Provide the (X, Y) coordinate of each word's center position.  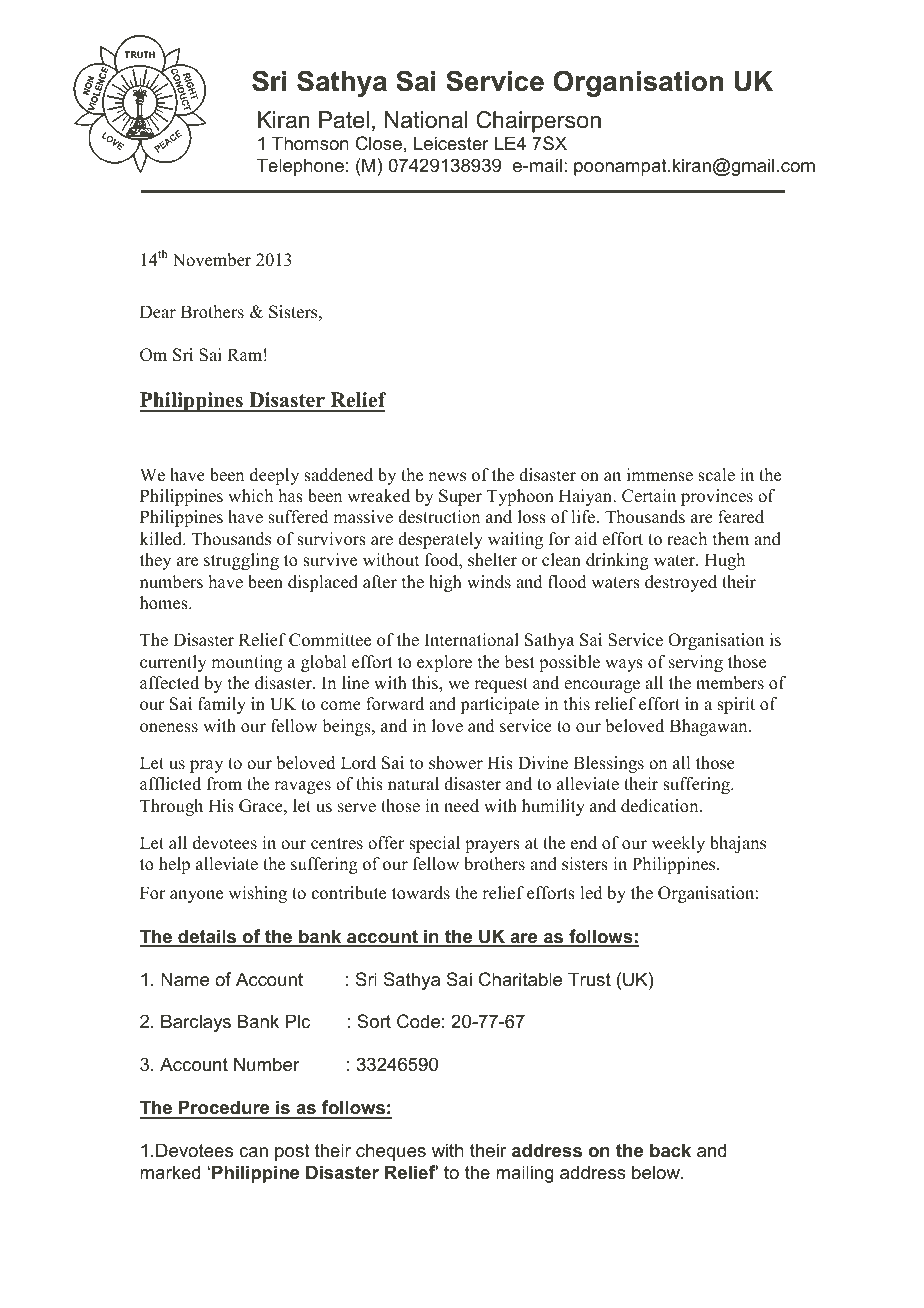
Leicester (451, 143)
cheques (391, 1152)
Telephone (300, 167)
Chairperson (538, 122)
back (670, 1150)
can (253, 1152)
